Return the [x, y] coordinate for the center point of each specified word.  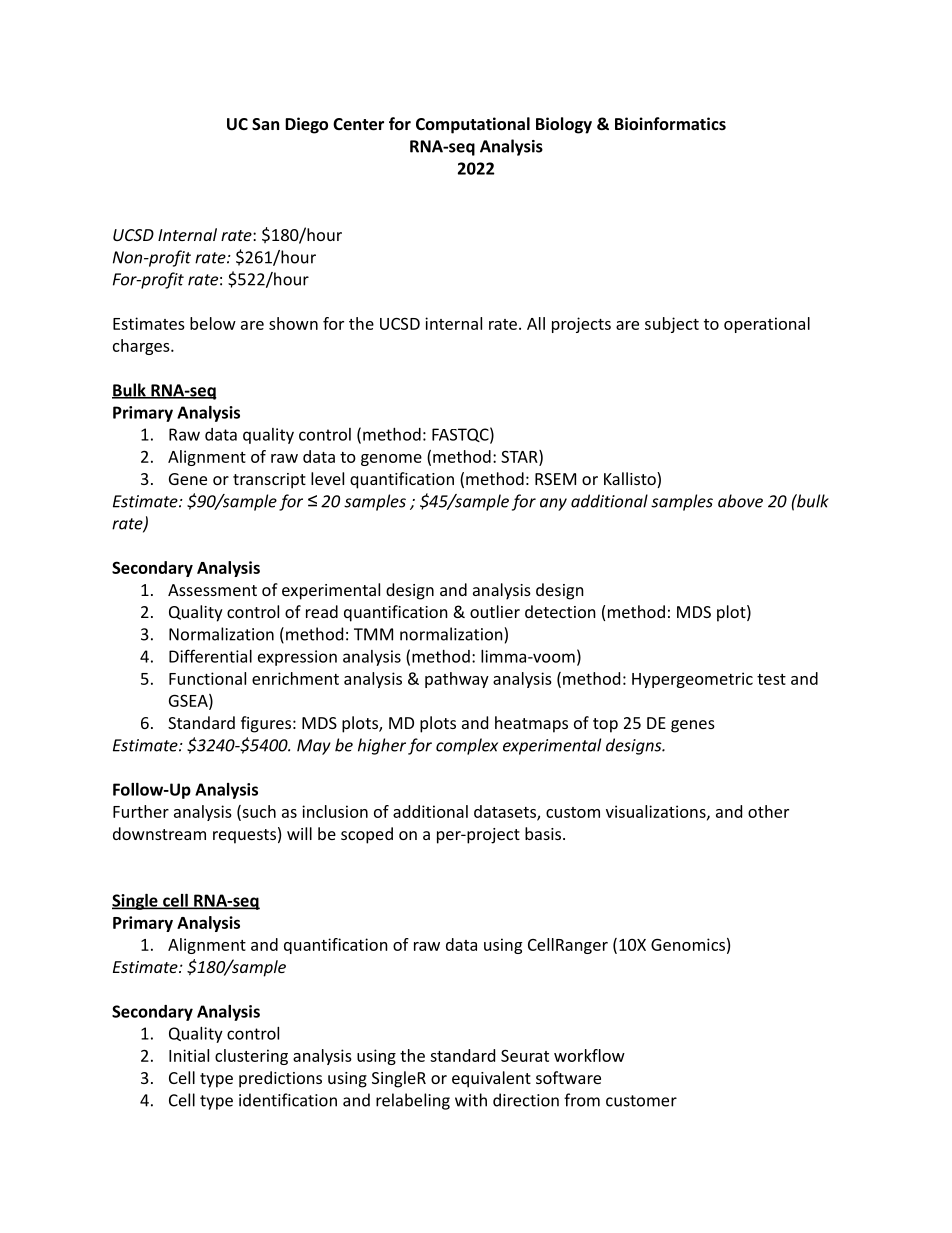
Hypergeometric [692, 680]
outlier [495, 611]
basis [543, 833]
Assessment [212, 590]
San [265, 124]
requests [244, 836]
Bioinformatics [670, 123]
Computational [473, 125]
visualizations [657, 812]
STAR [520, 457]
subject [672, 325]
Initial [189, 1055]
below [213, 323]
